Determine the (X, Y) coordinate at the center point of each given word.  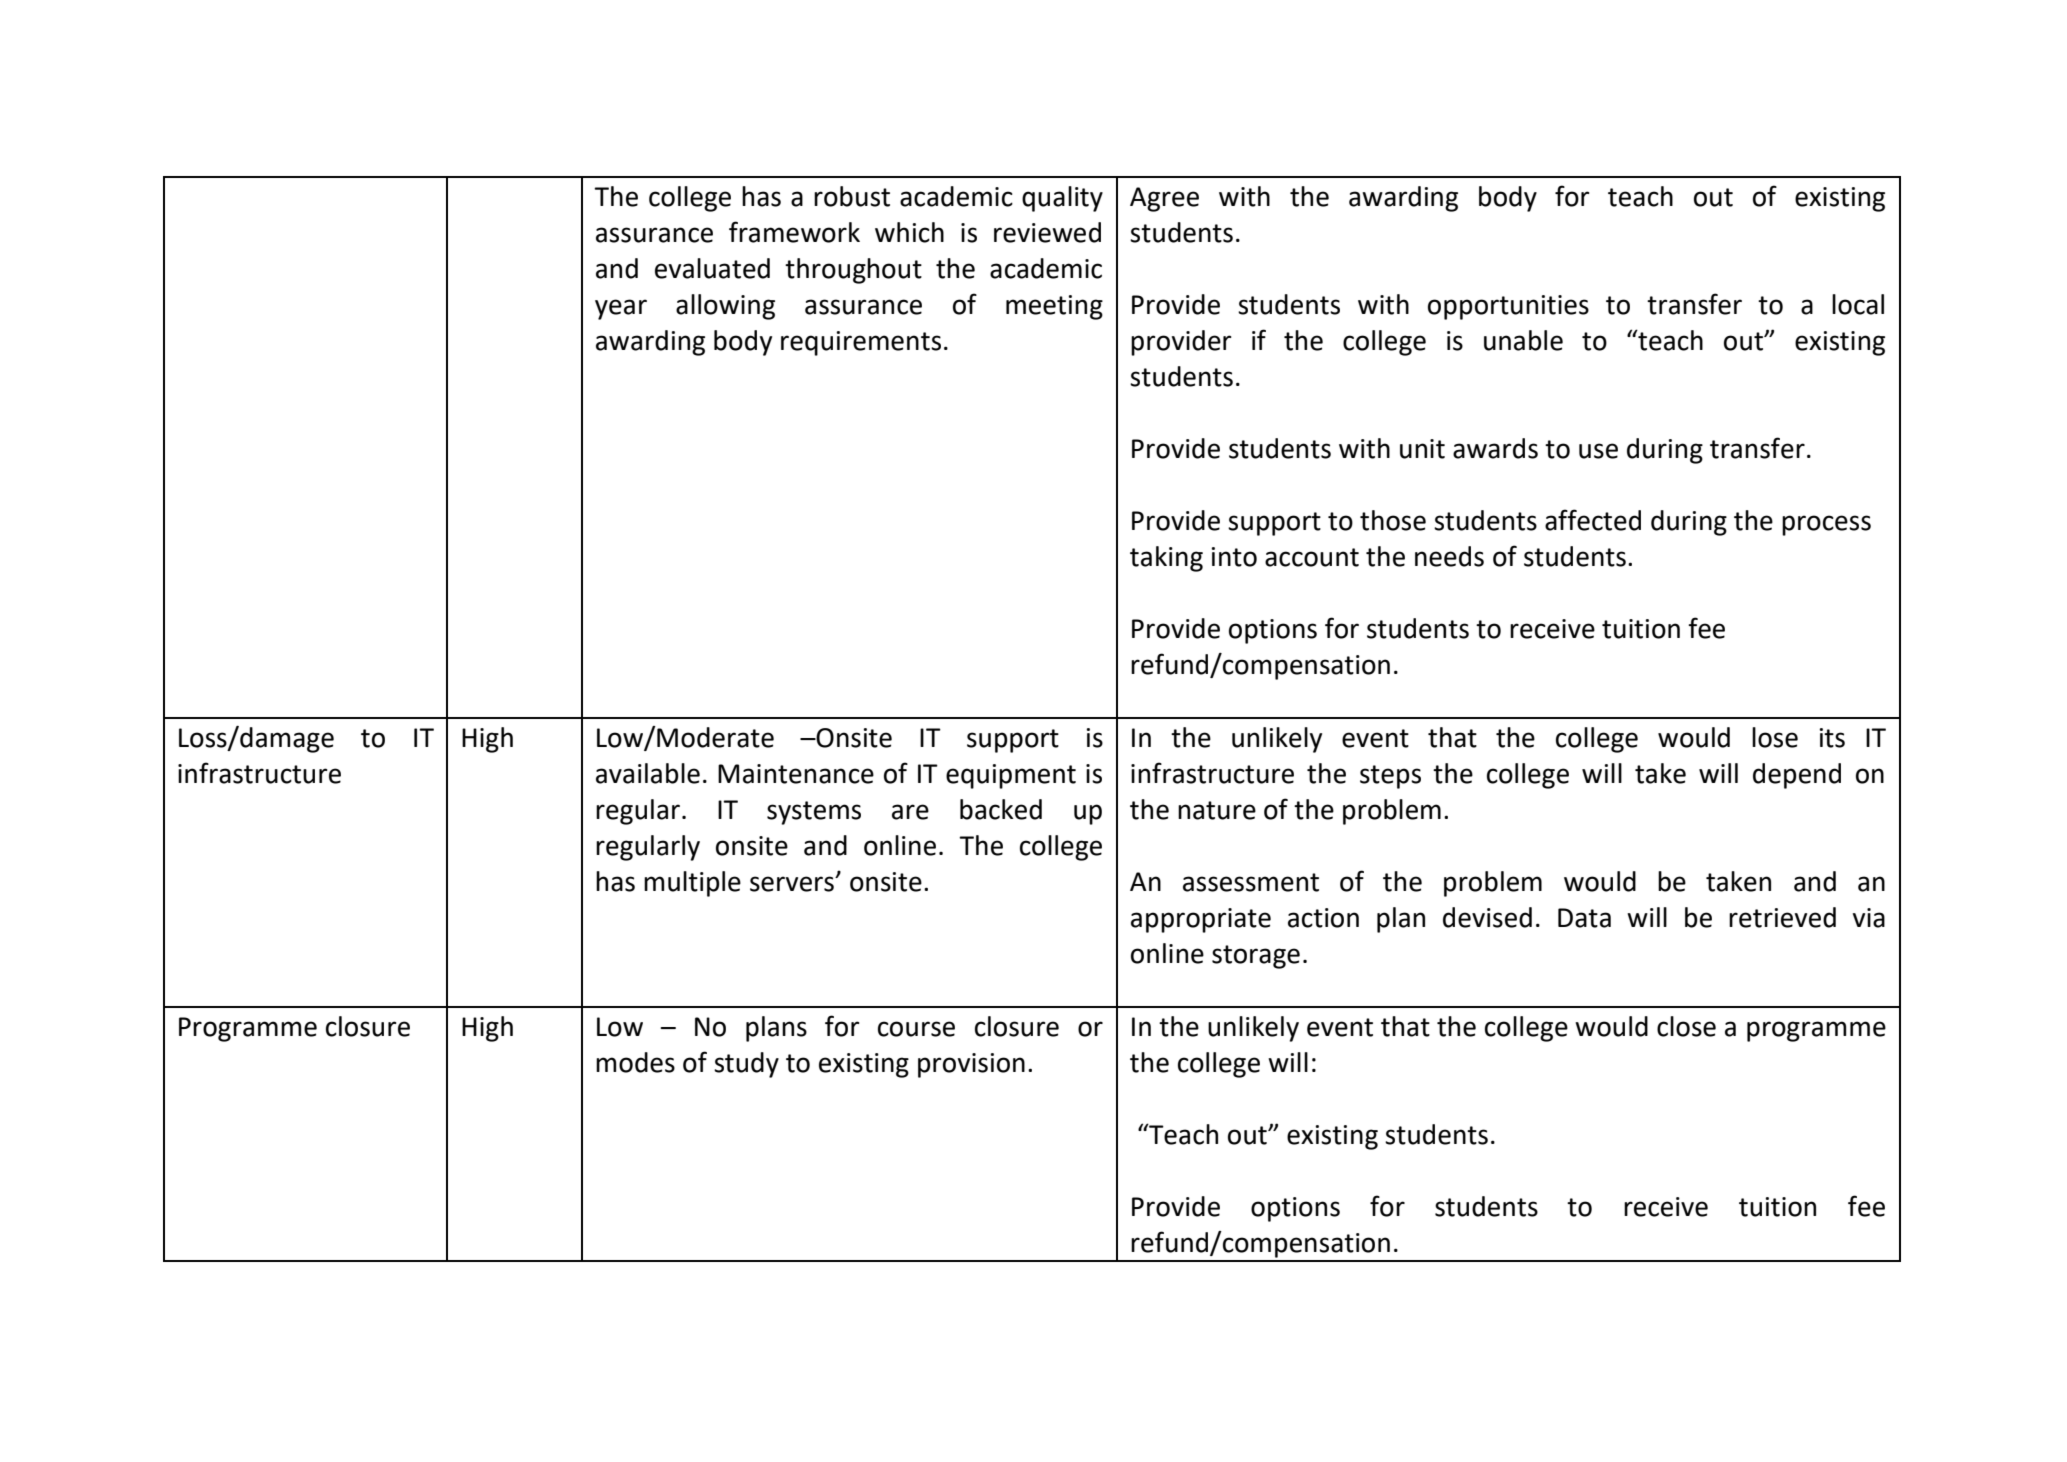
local (1858, 304)
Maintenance (796, 774)
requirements (861, 343)
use (1598, 451)
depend (1797, 776)
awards (1495, 448)
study (746, 1065)
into (1234, 557)
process (1826, 525)
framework (794, 232)
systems (814, 813)
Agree (1164, 199)
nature (1217, 810)
